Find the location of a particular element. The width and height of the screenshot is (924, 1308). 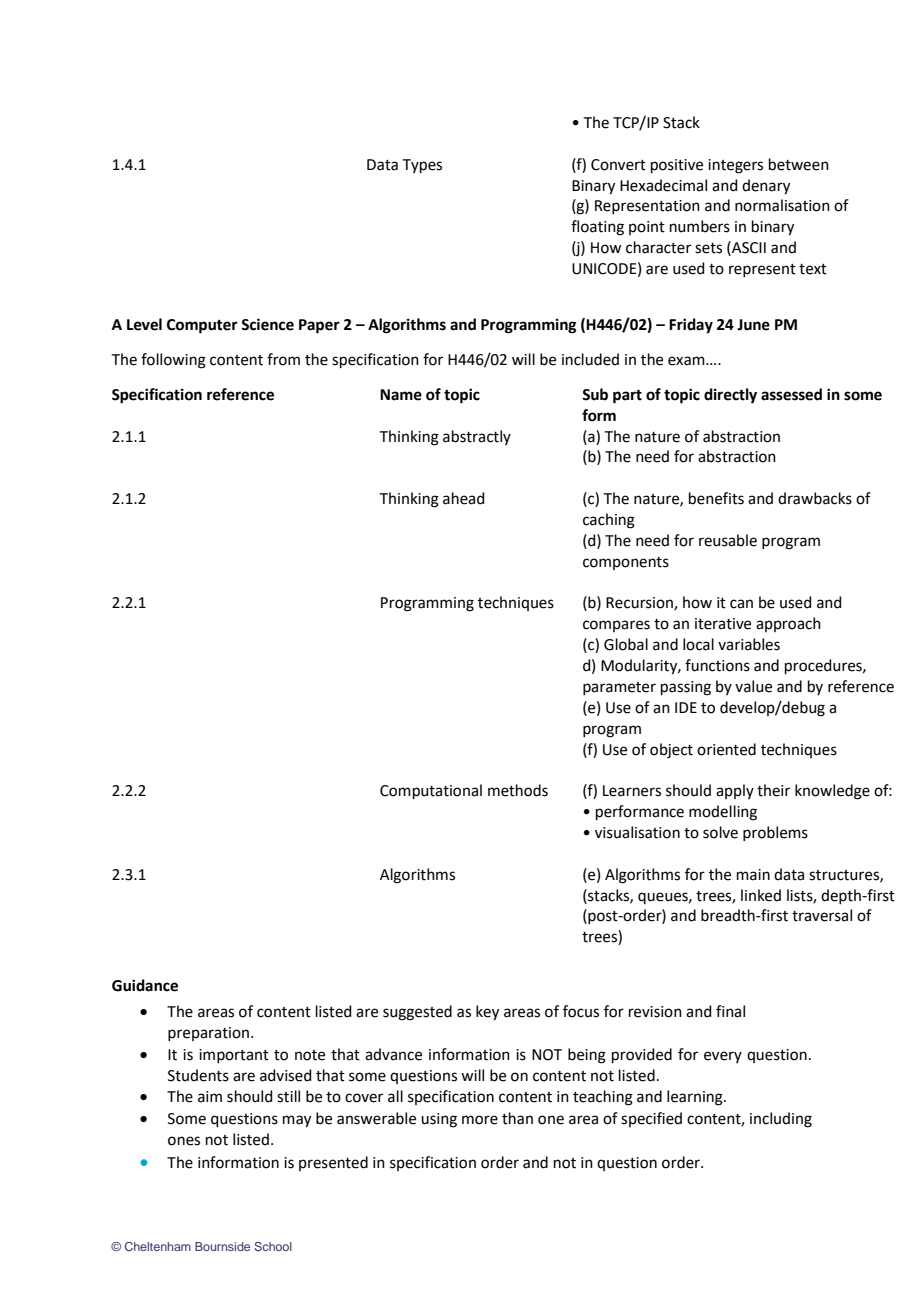

following is located at coordinates (173, 361).
